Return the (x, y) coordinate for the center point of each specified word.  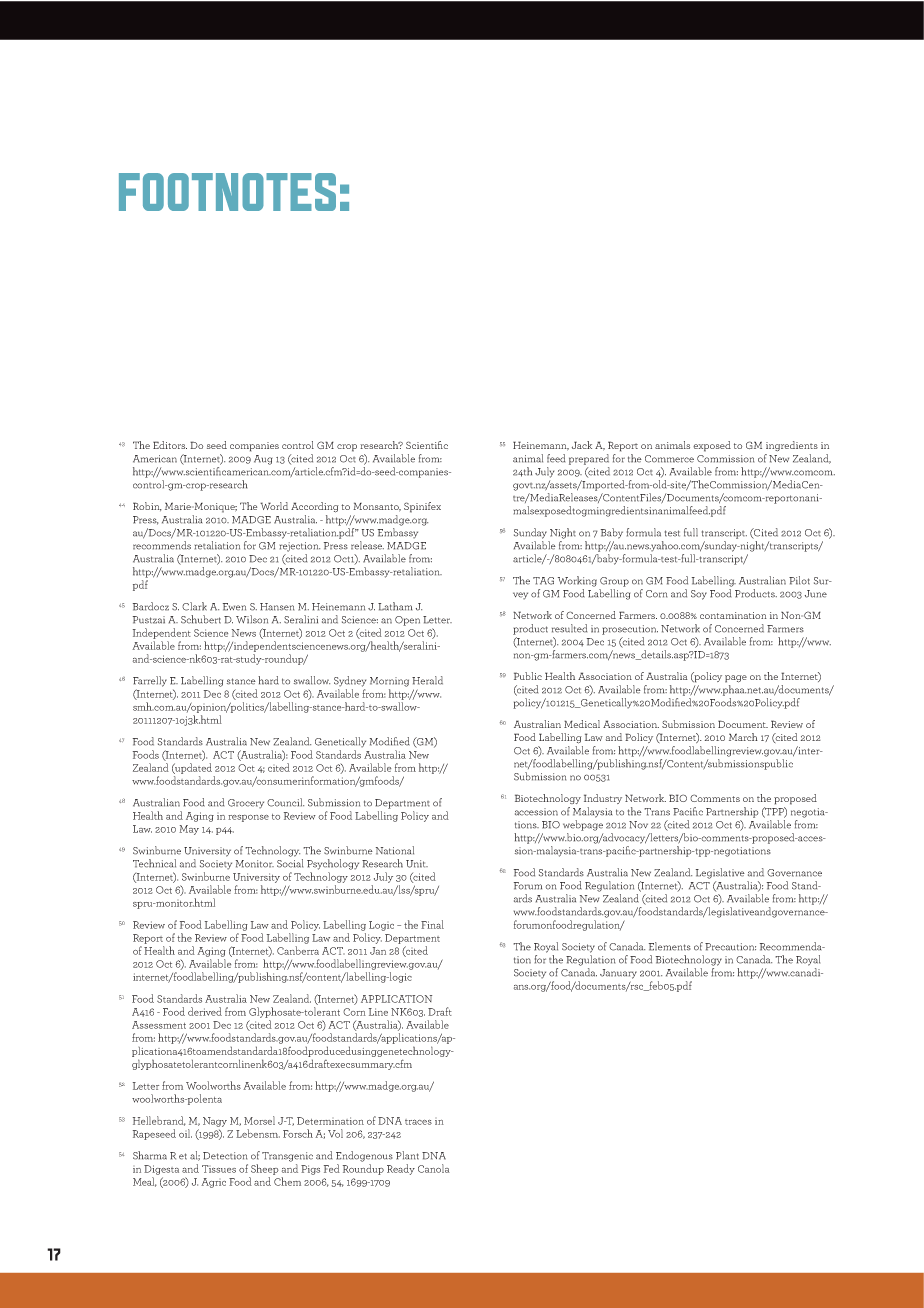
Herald (427, 680)
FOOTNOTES (227, 192)
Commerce (669, 459)
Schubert (201, 619)
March (743, 737)
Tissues (219, 1169)
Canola (434, 1168)
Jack (582, 445)
